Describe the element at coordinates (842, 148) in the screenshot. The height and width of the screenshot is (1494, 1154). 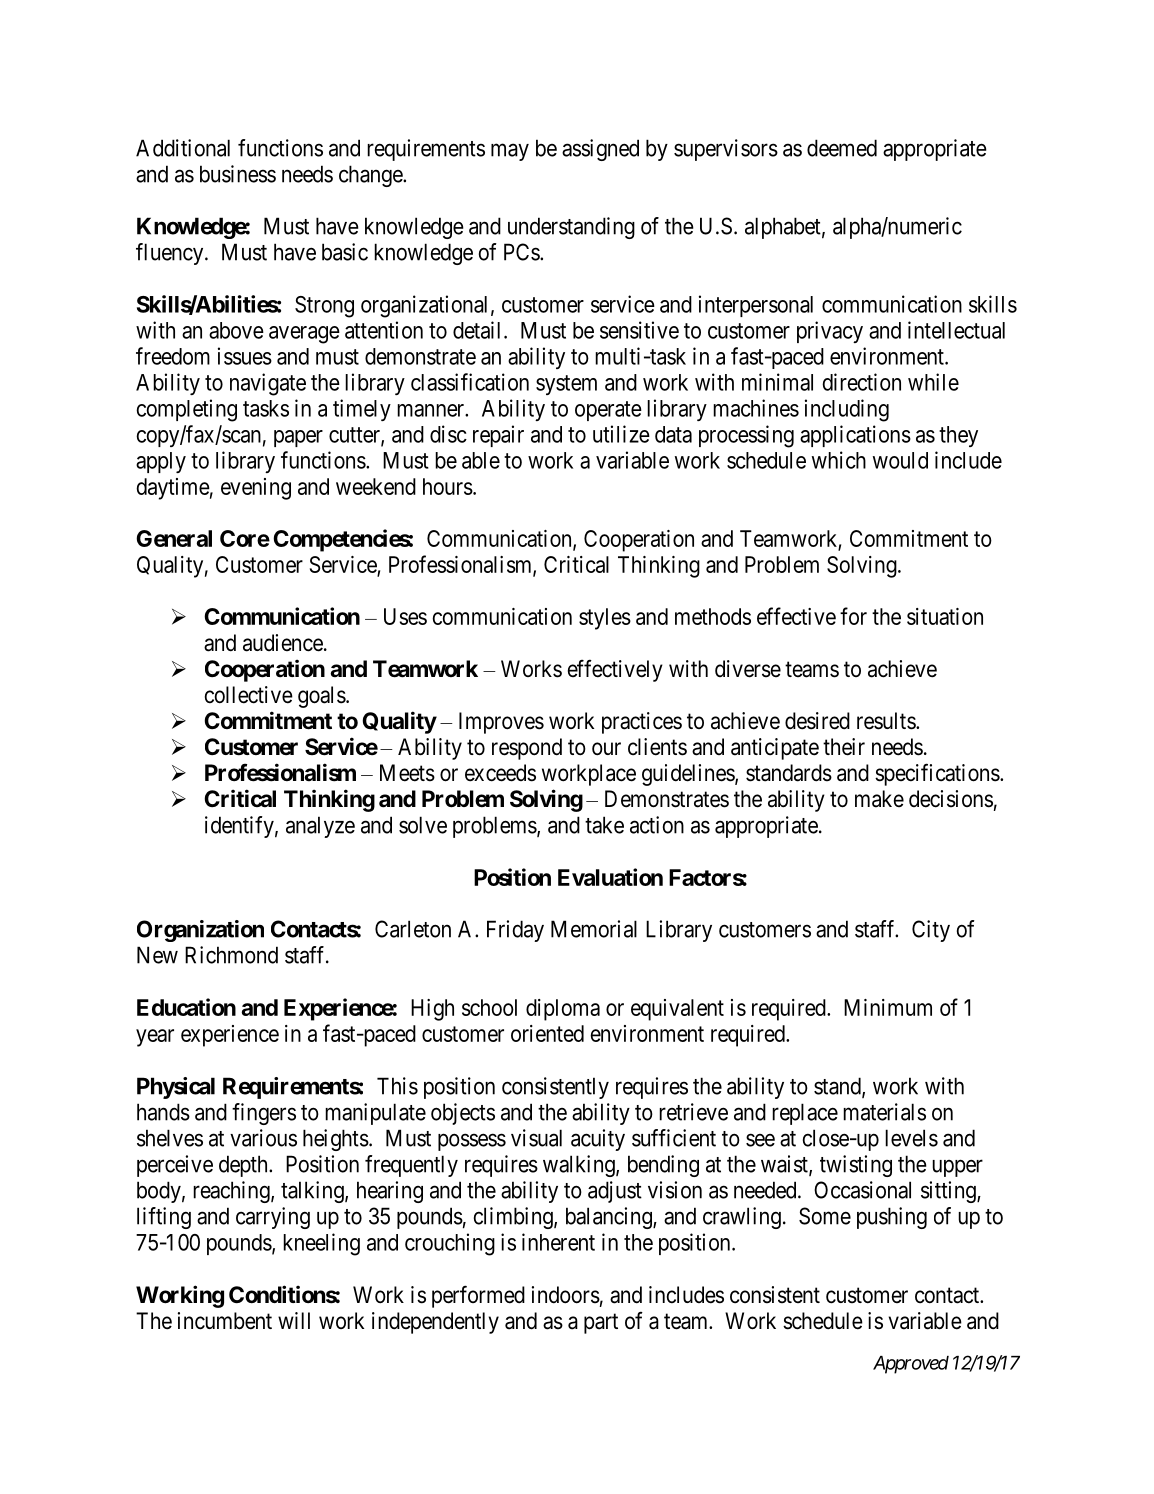
I see `deemed` at that location.
